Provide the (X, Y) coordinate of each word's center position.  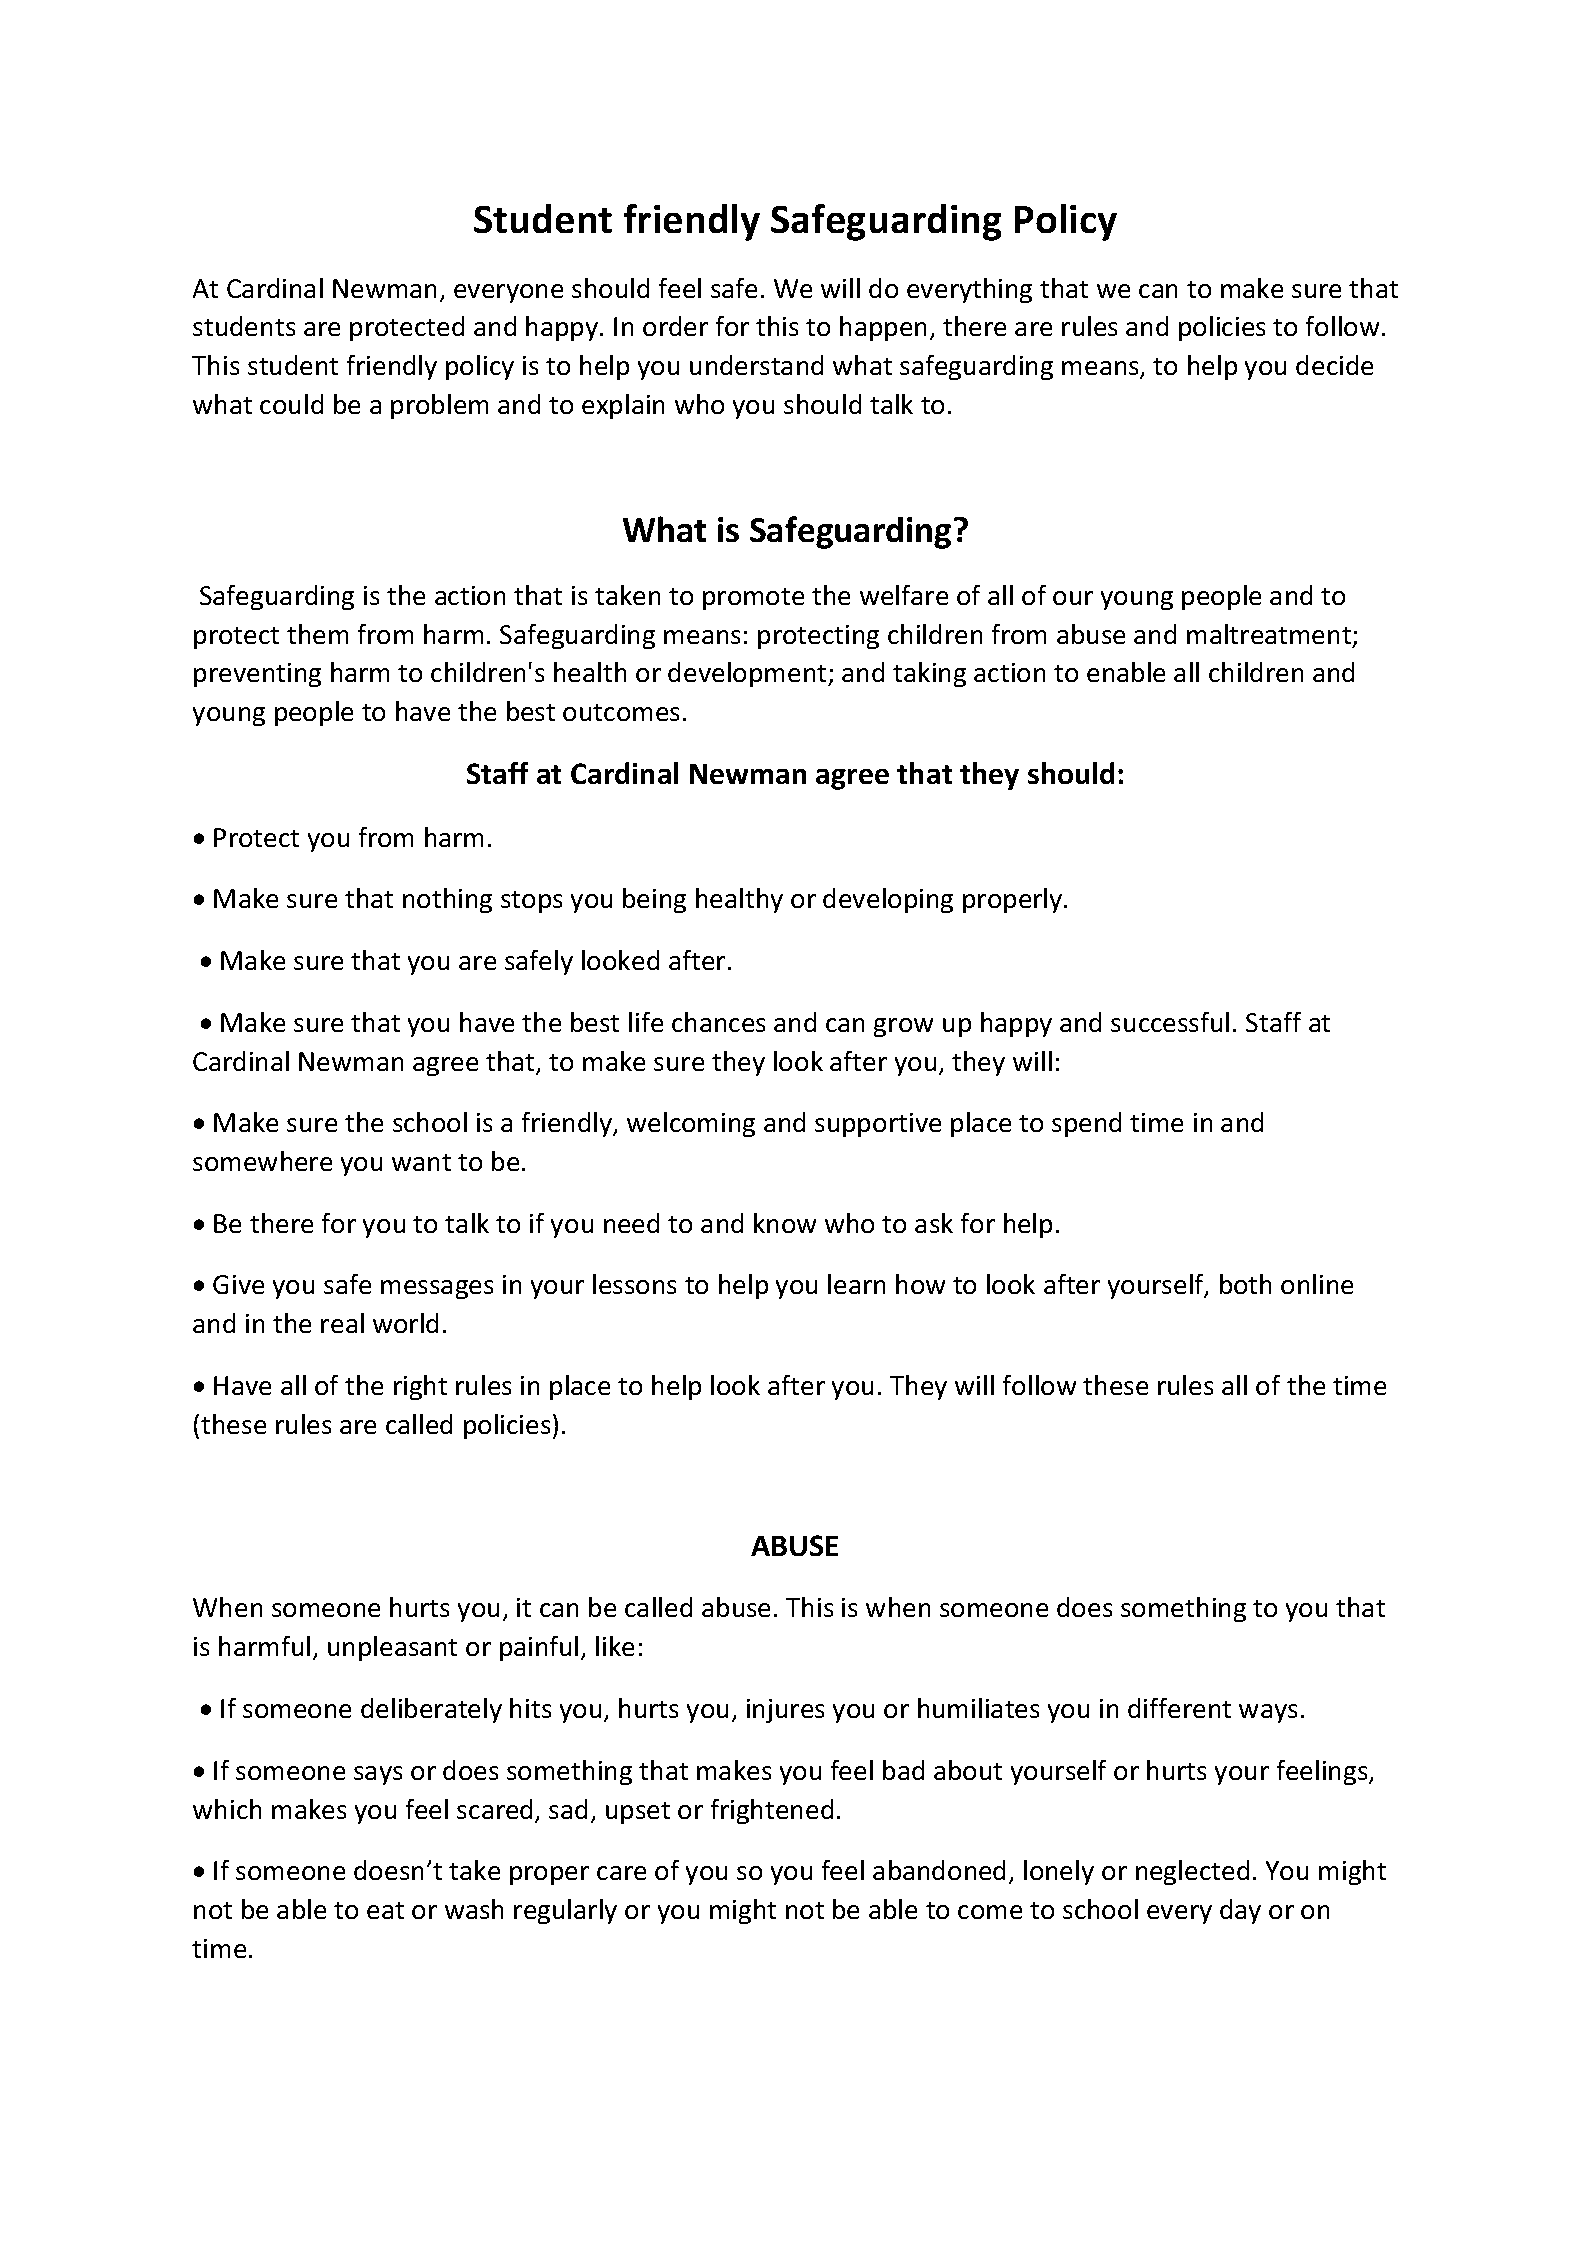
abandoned (939, 1870)
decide (1334, 365)
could (291, 404)
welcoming (691, 1124)
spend (1086, 1124)
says (378, 1775)
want (421, 1162)
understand (756, 365)
